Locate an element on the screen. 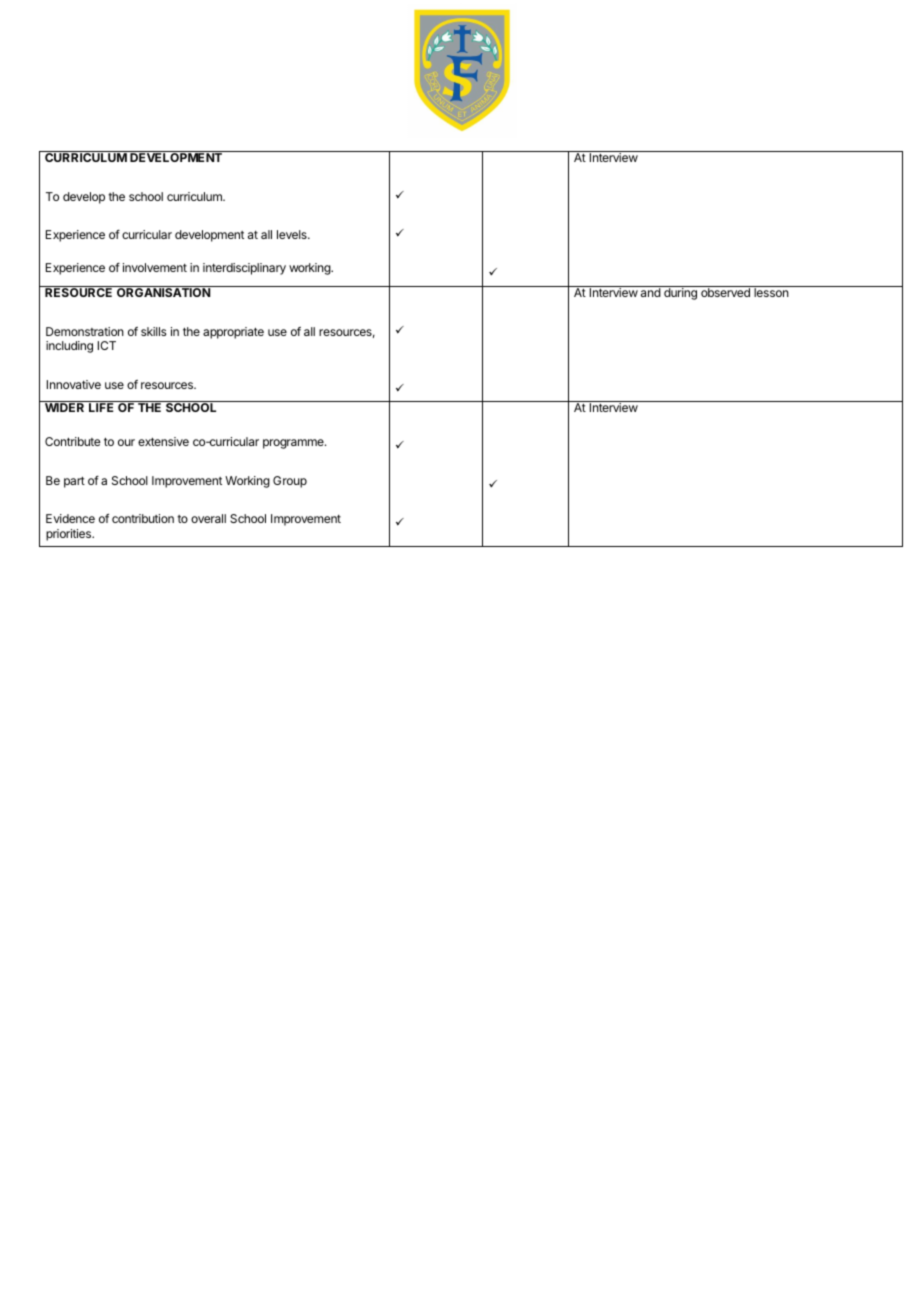 The image size is (924, 1308). involvement is located at coordinates (155, 267).
